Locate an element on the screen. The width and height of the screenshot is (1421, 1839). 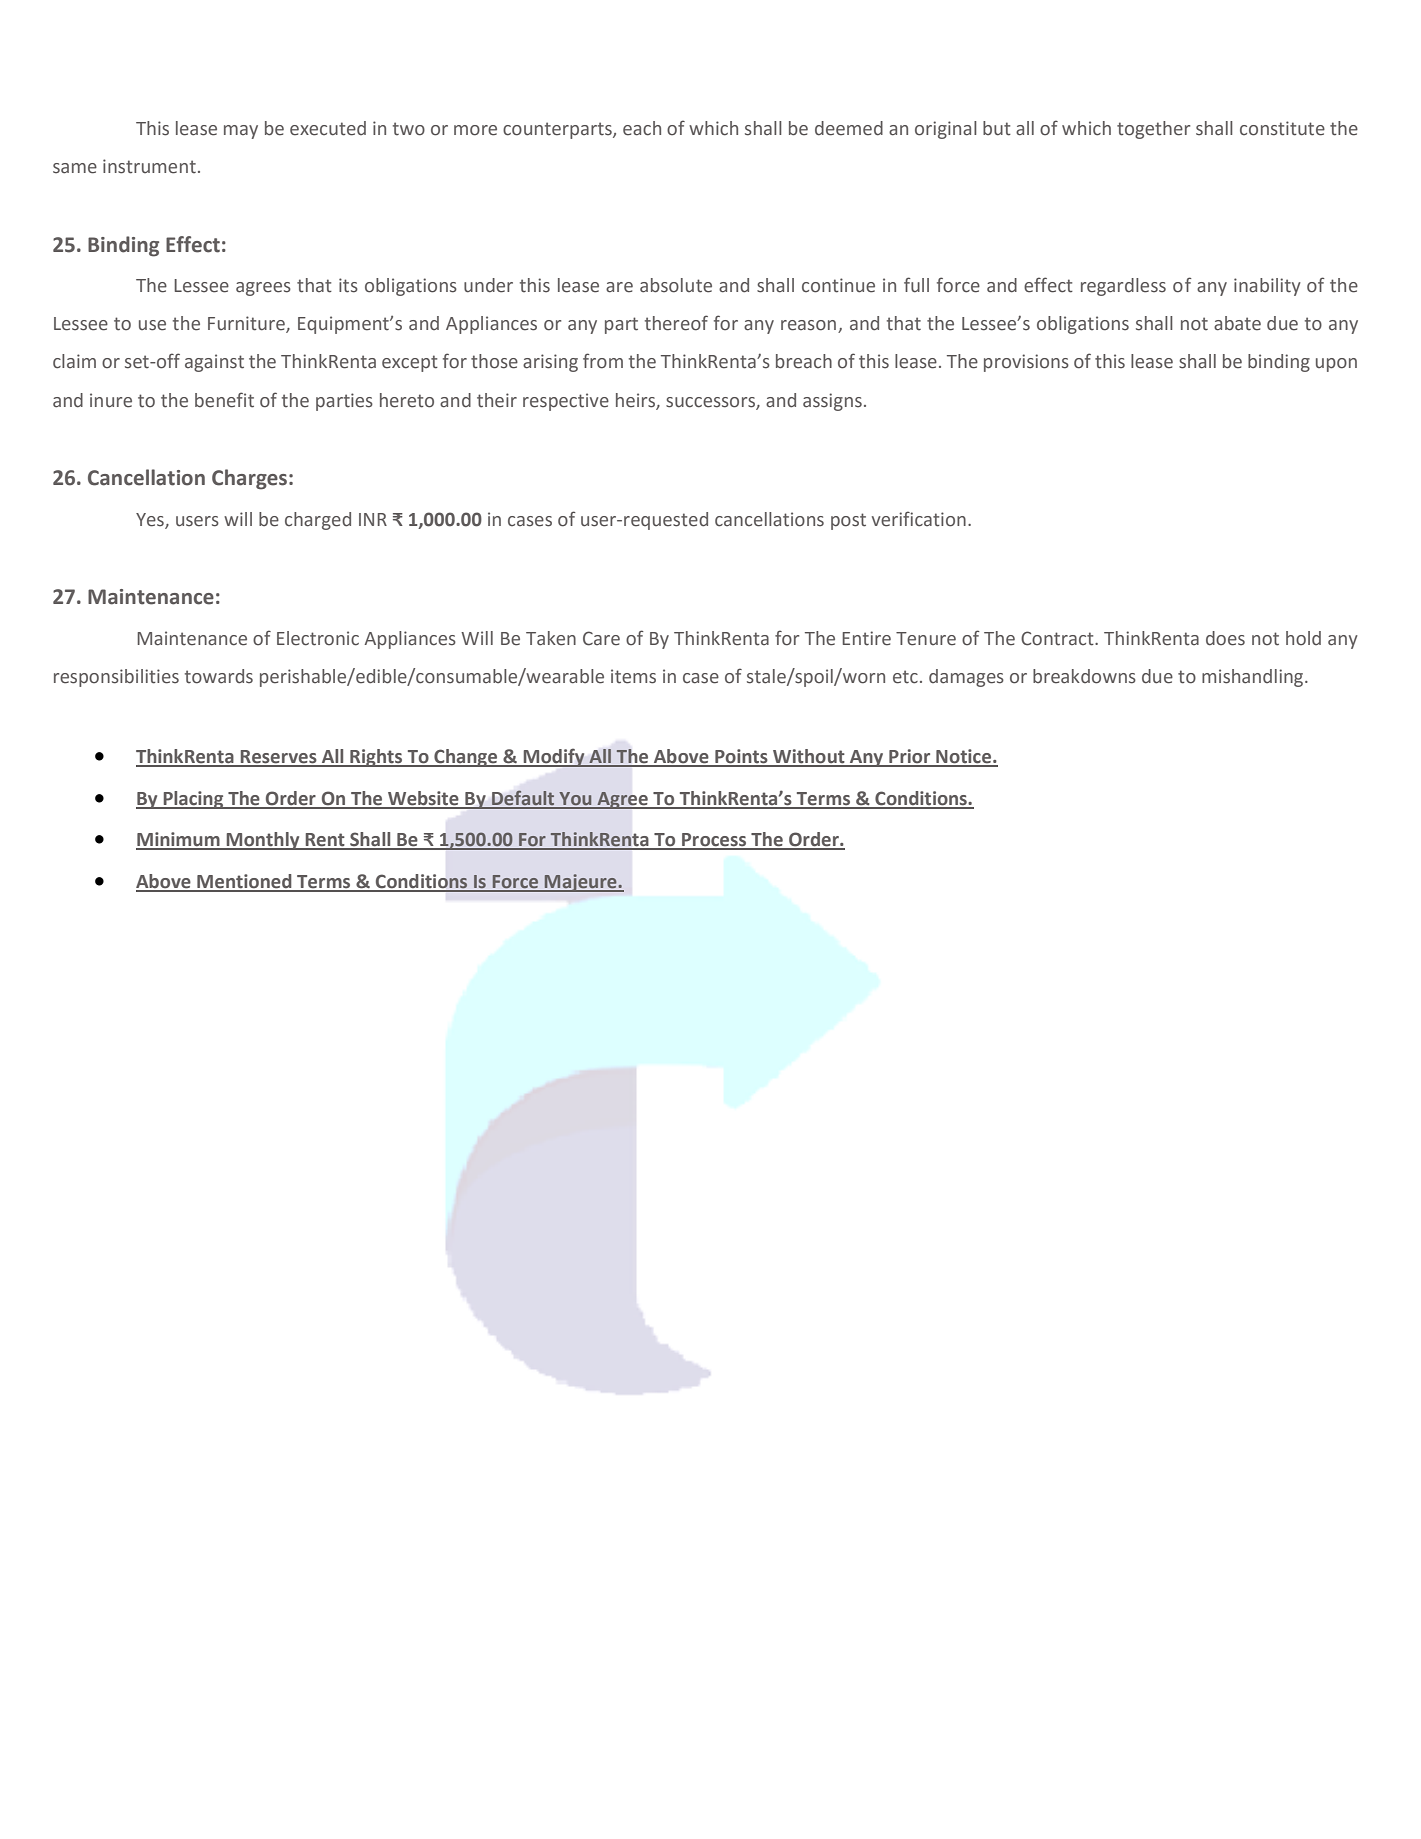
may is located at coordinates (241, 132).
